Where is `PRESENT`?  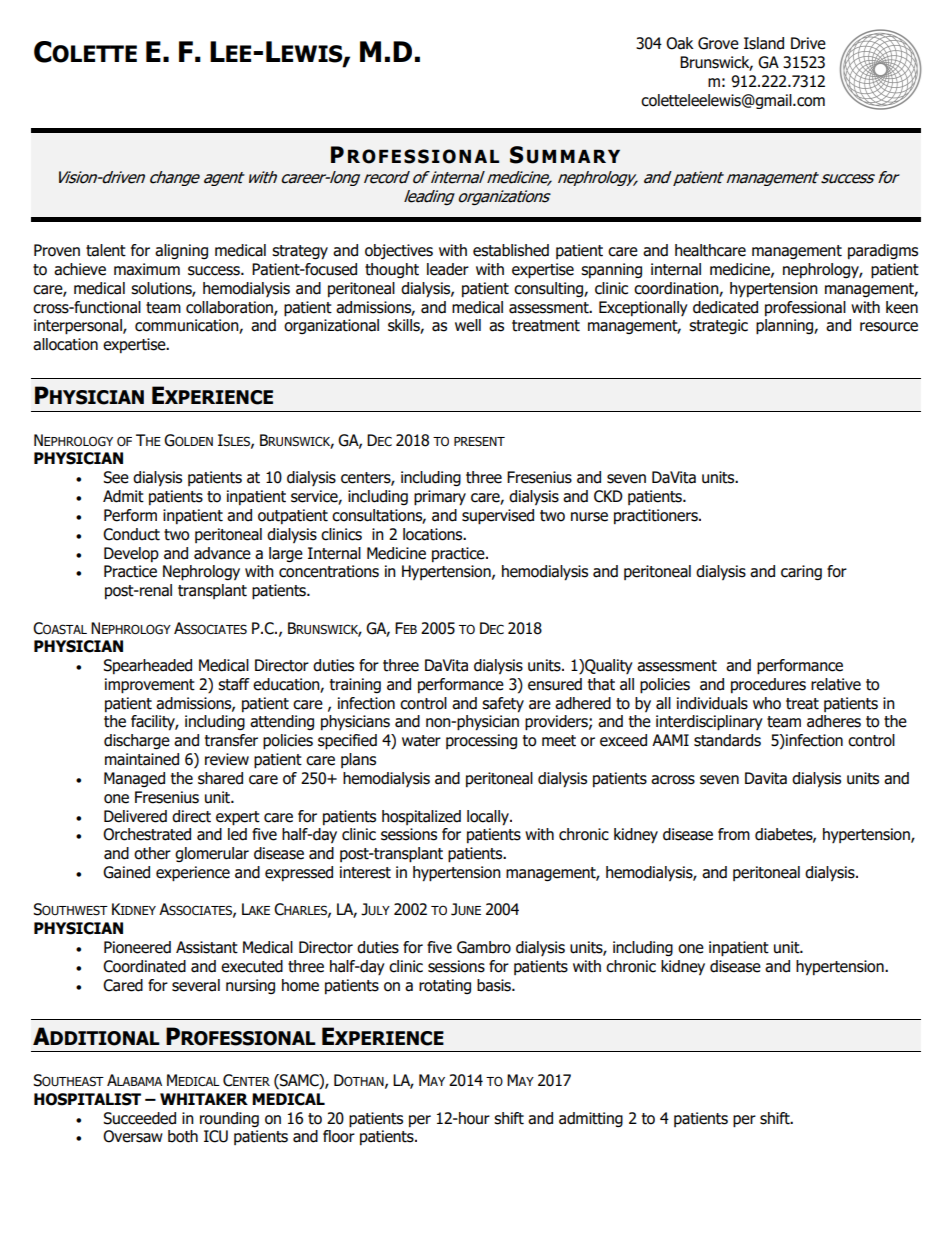
PRESENT is located at coordinates (479, 441).
